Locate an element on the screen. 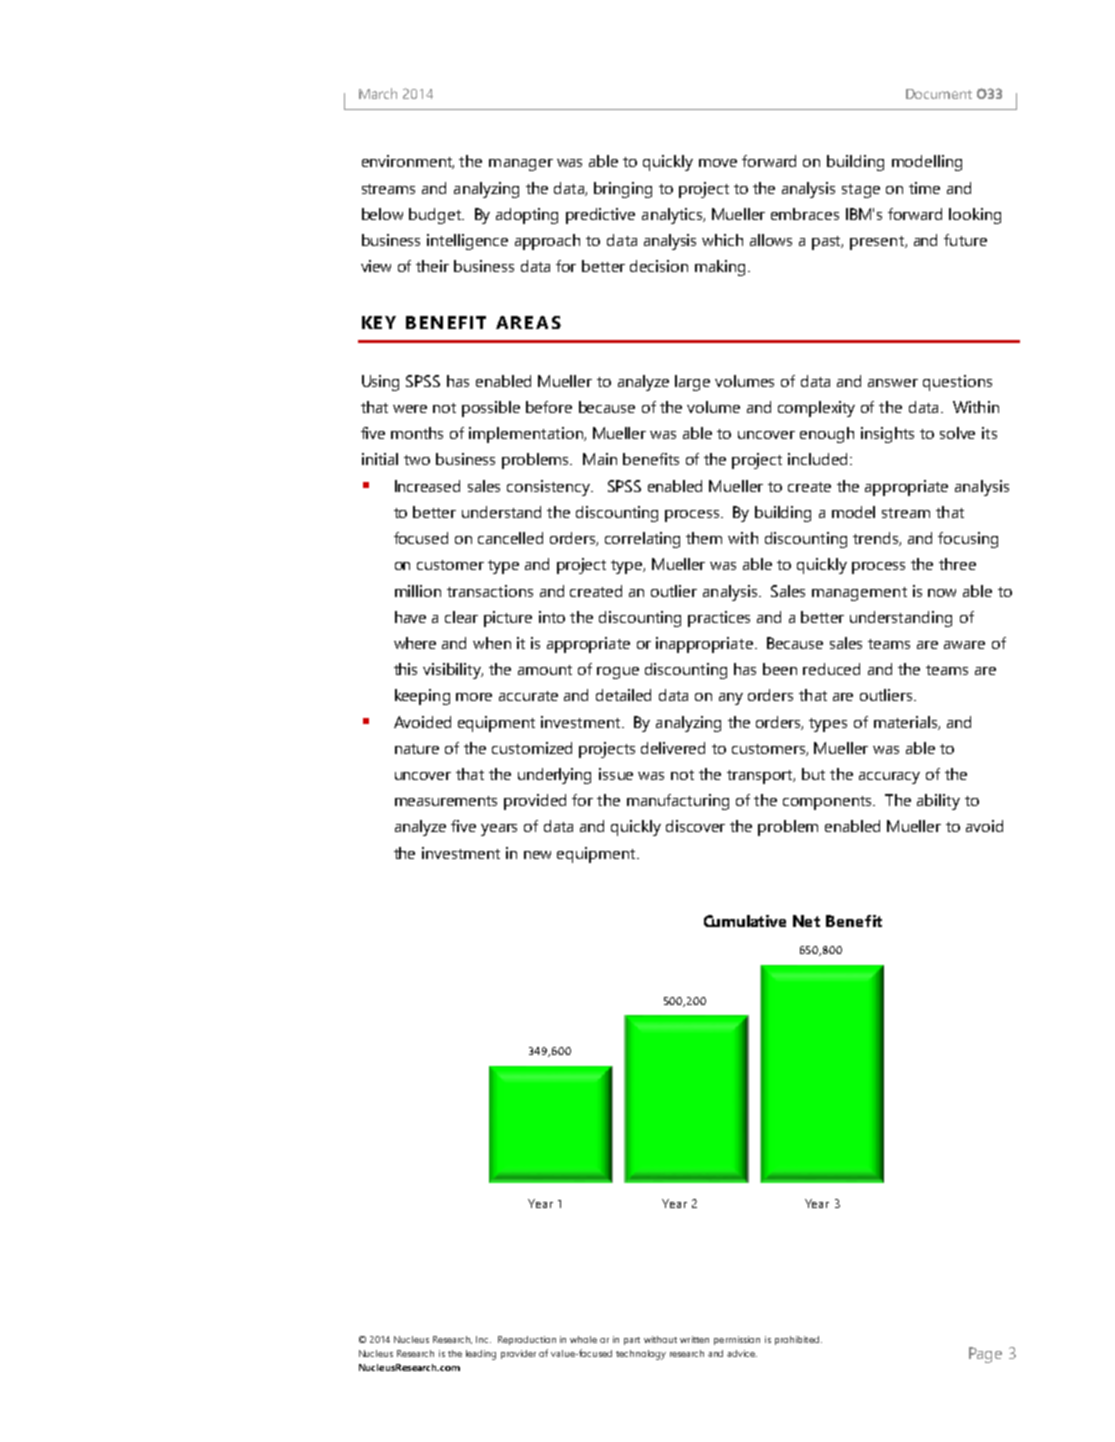  Page is located at coordinates (985, 1355).
